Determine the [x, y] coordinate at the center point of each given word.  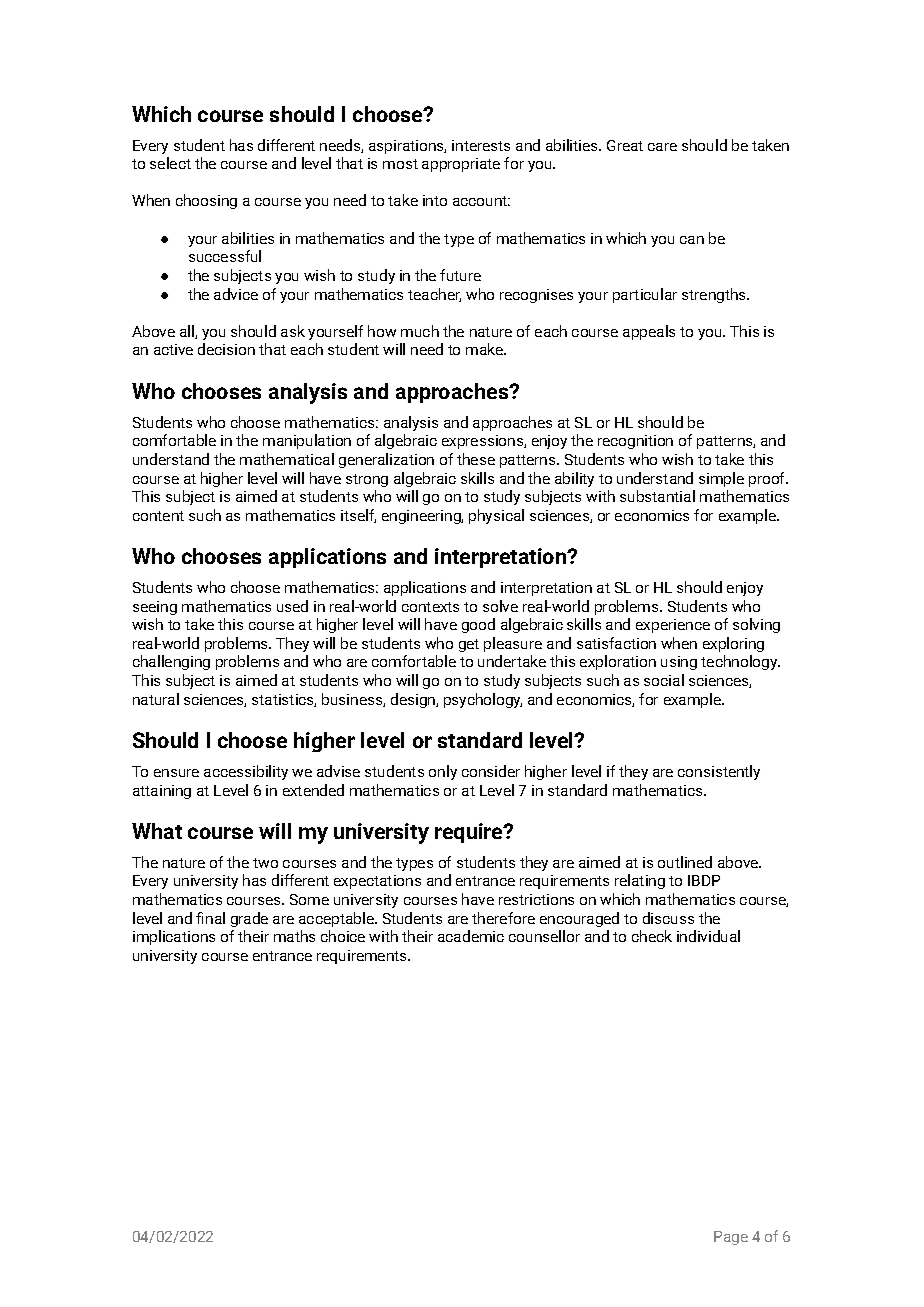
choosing [206, 201]
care [662, 147]
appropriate [461, 165]
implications [174, 937]
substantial [657, 496]
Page [731, 1238]
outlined [685, 862]
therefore [503, 918]
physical [496, 516]
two [265, 863]
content [158, 516]
